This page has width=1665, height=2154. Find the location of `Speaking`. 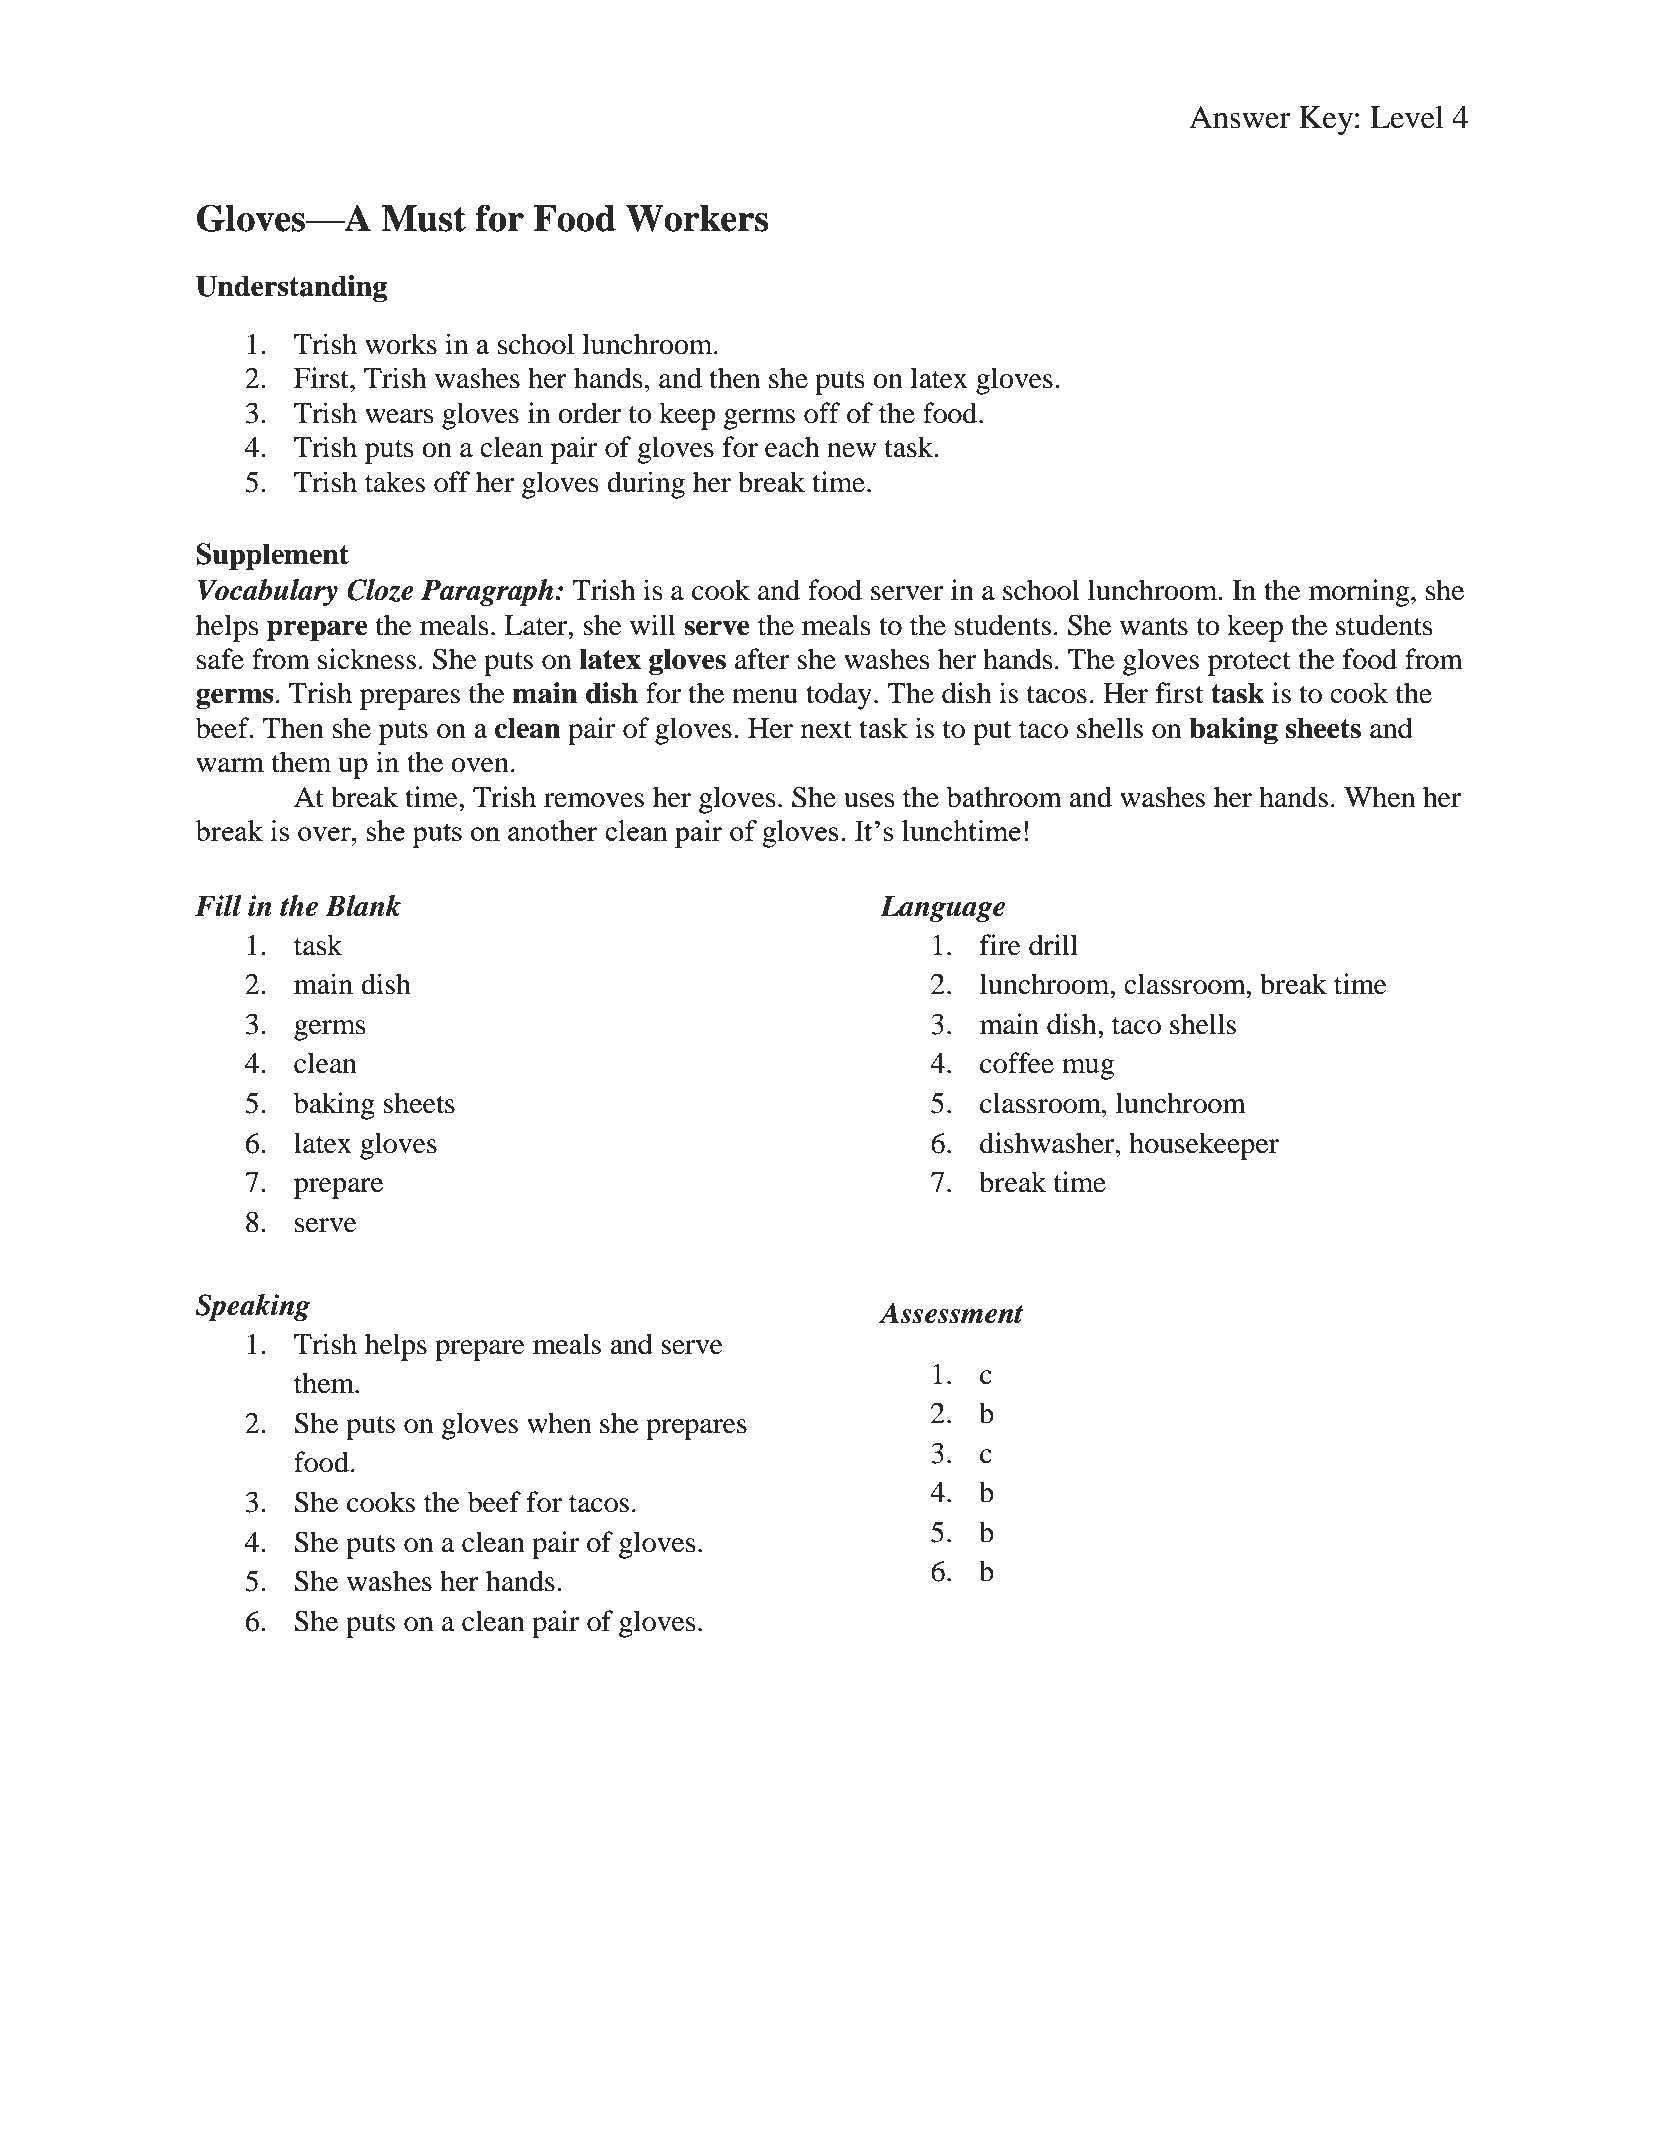

Speaking is located at coordinates (252, 1307).
